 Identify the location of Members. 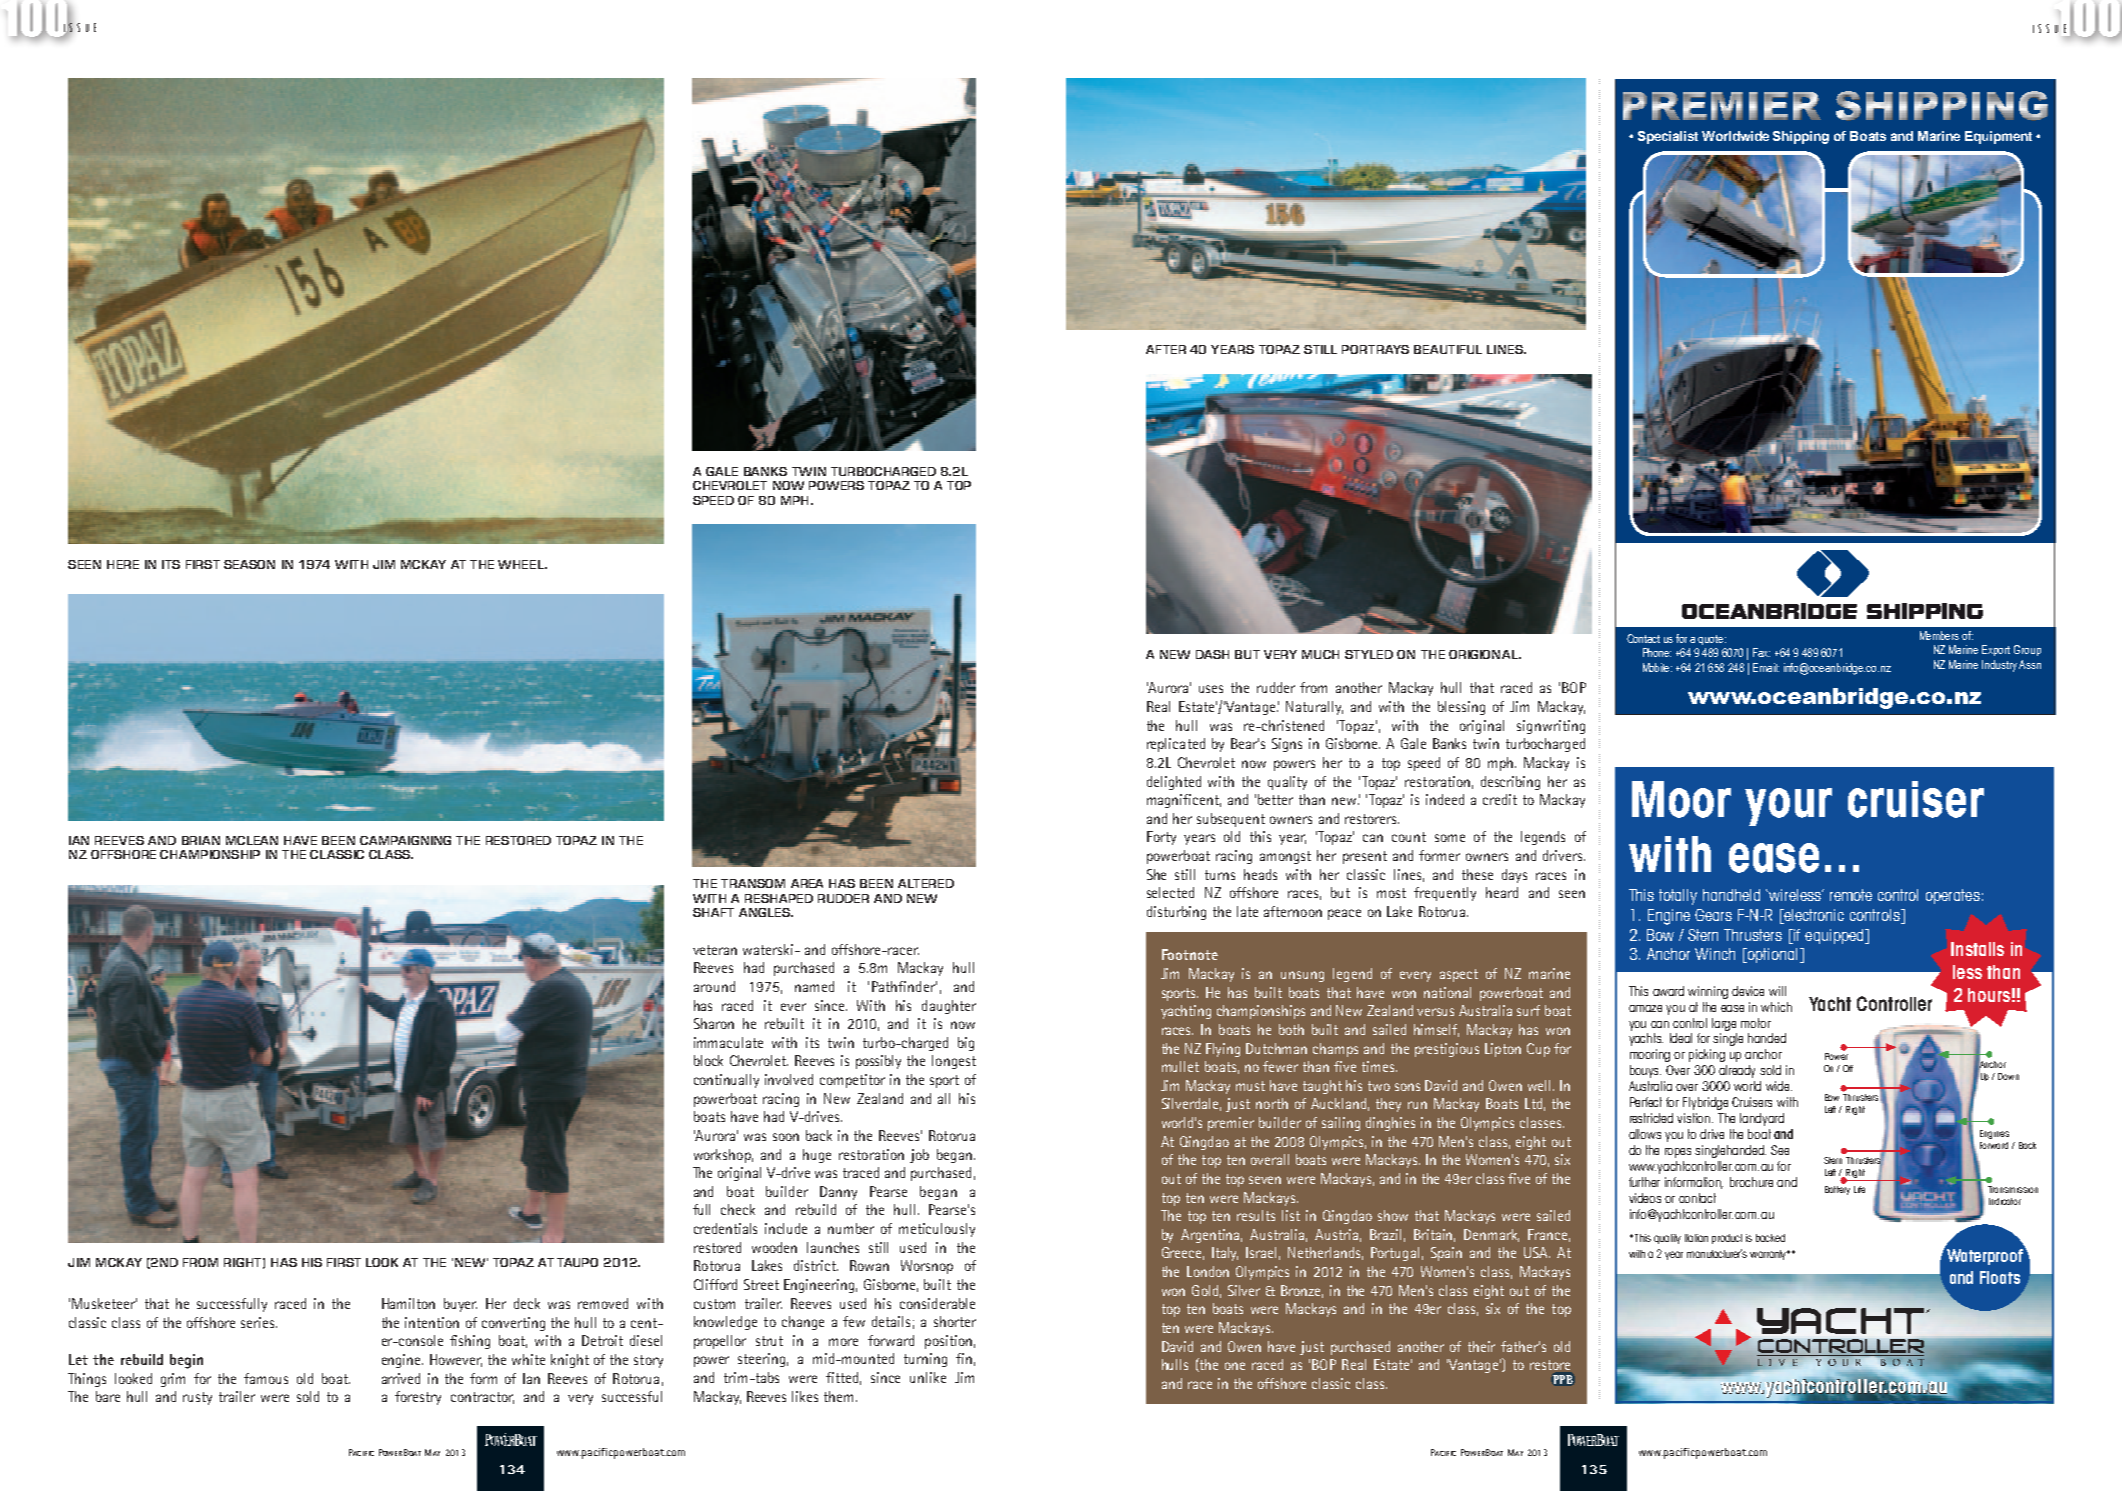
(1939, 635).
